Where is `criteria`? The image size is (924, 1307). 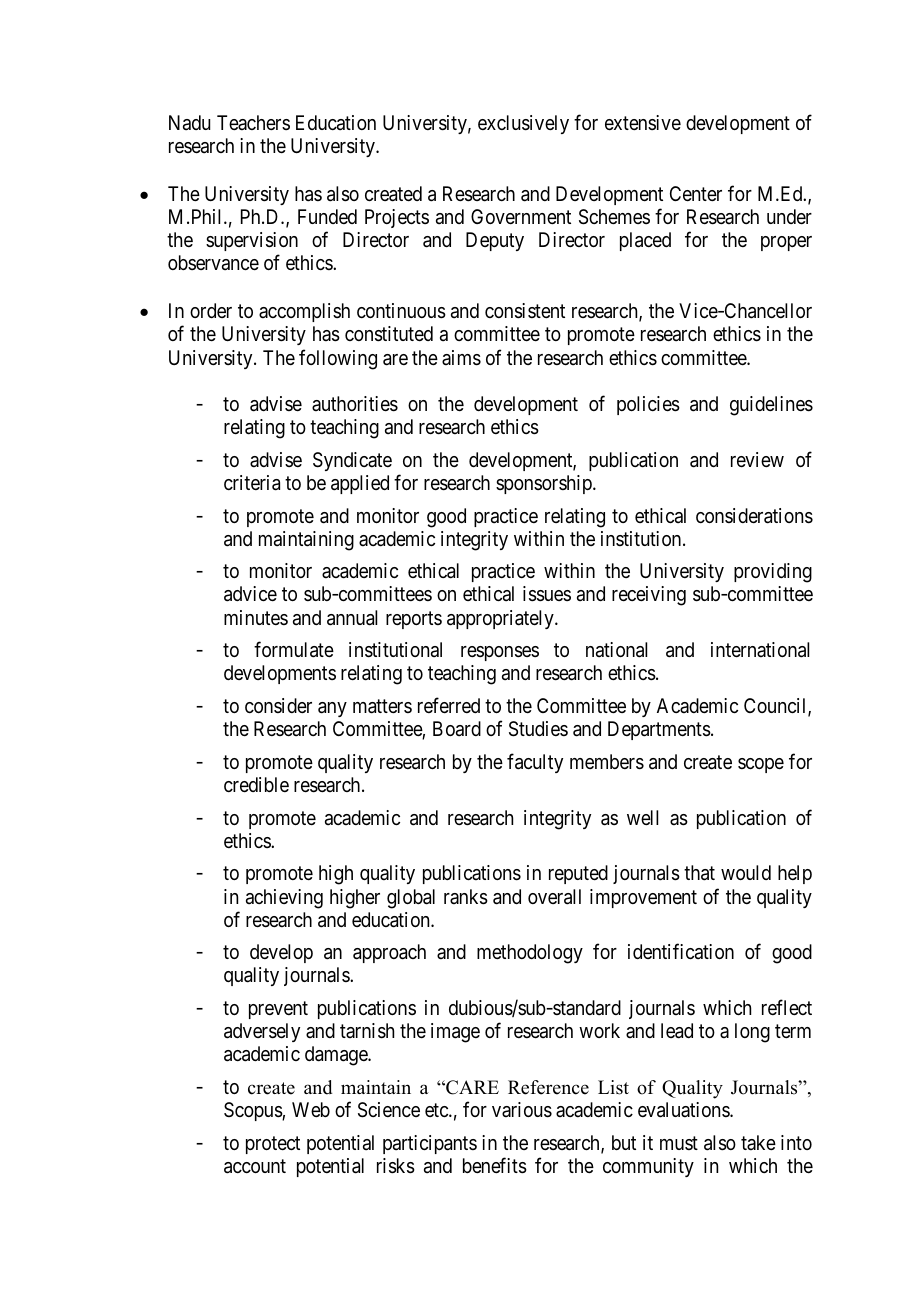
criteria is located at coordinates (252, 483).
